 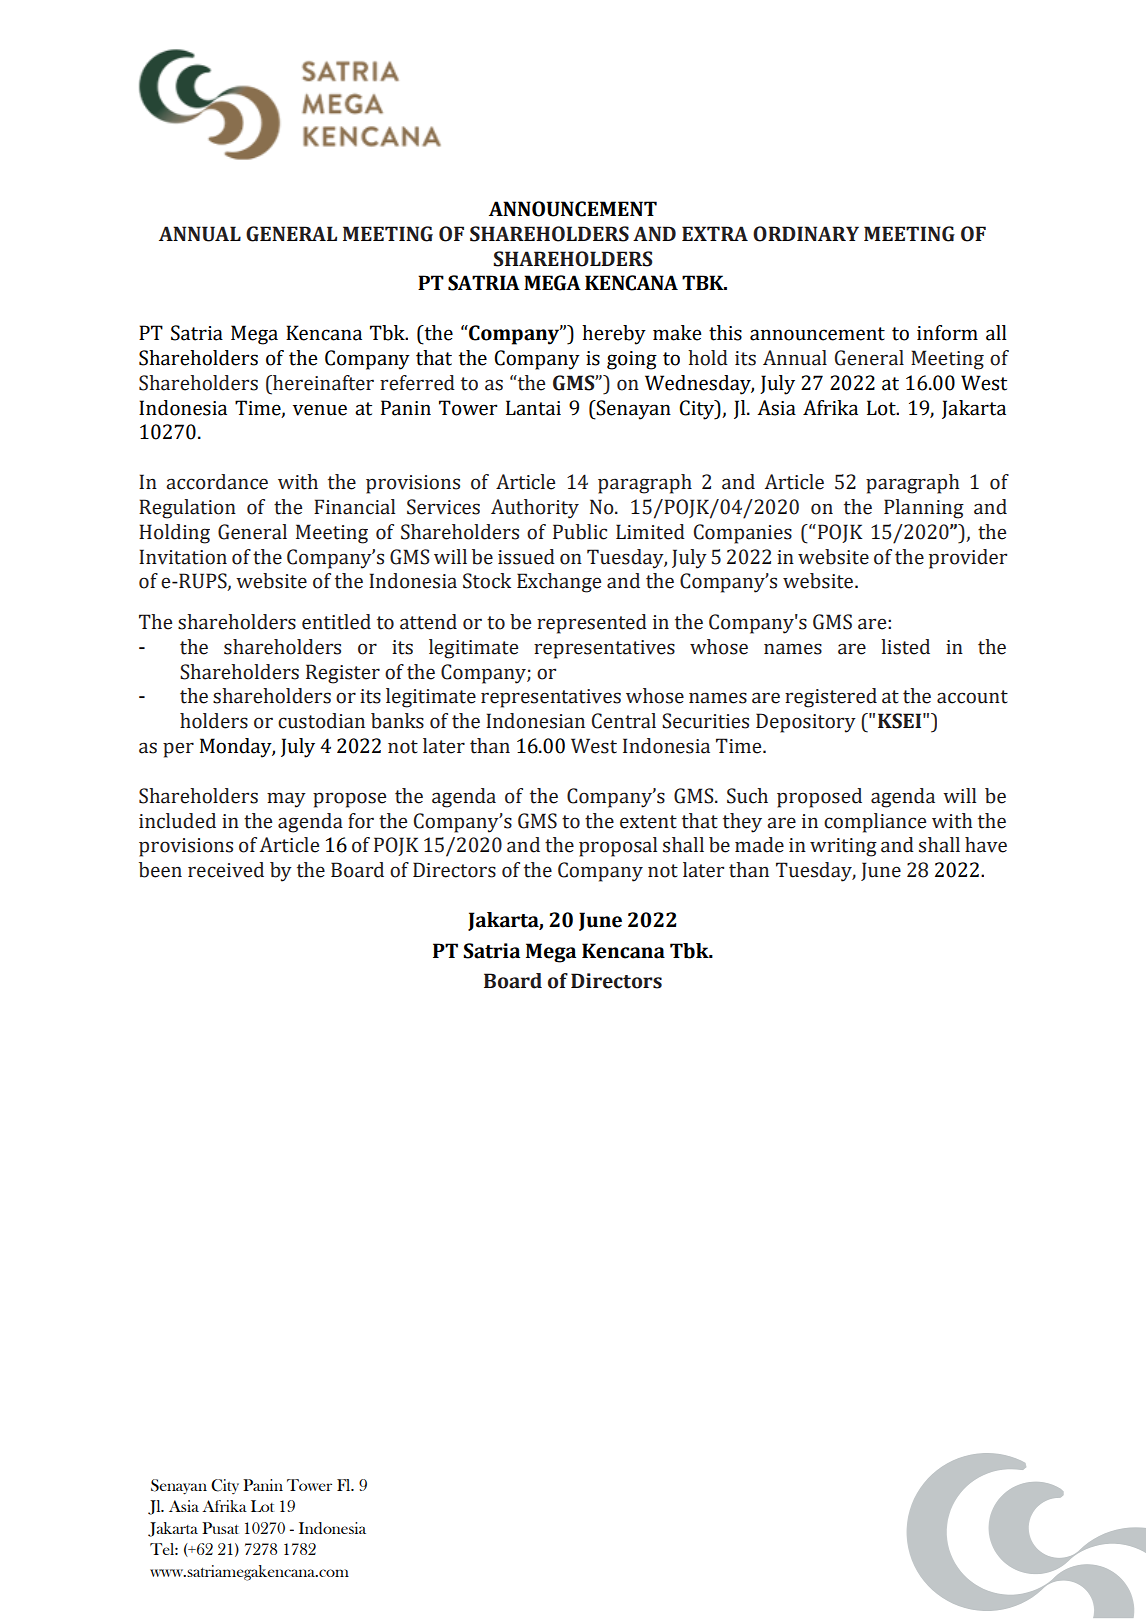 I want to click on ORDINARY, so click(x=806, y=234).
